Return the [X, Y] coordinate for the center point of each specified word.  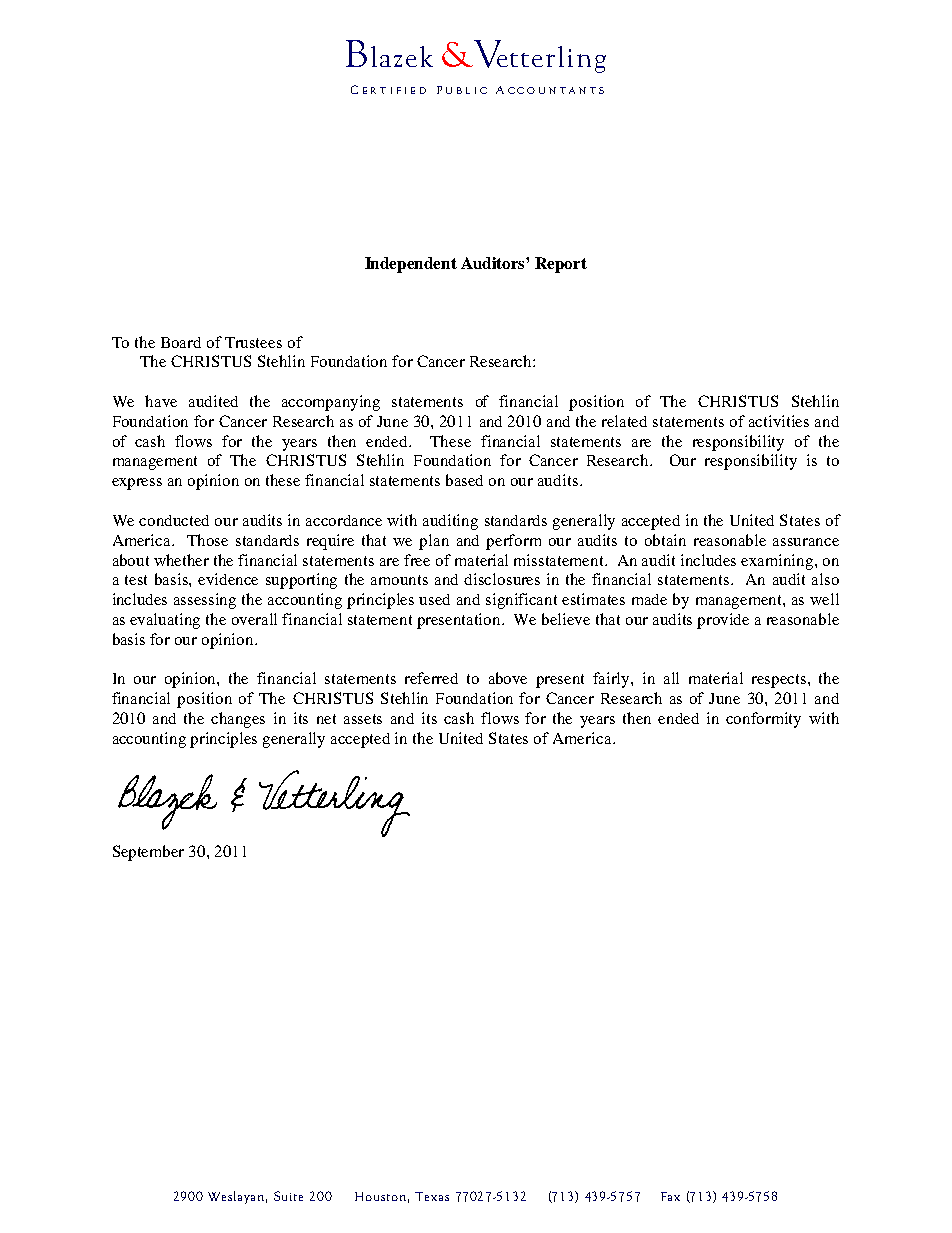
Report [561, 265]
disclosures [502, 579]
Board [181, 342]
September [148, 853]
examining [778, 562]
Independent [411, 265]
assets [363, 719]
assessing [205, 601]
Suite [288, 1196]
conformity [763, 720]
